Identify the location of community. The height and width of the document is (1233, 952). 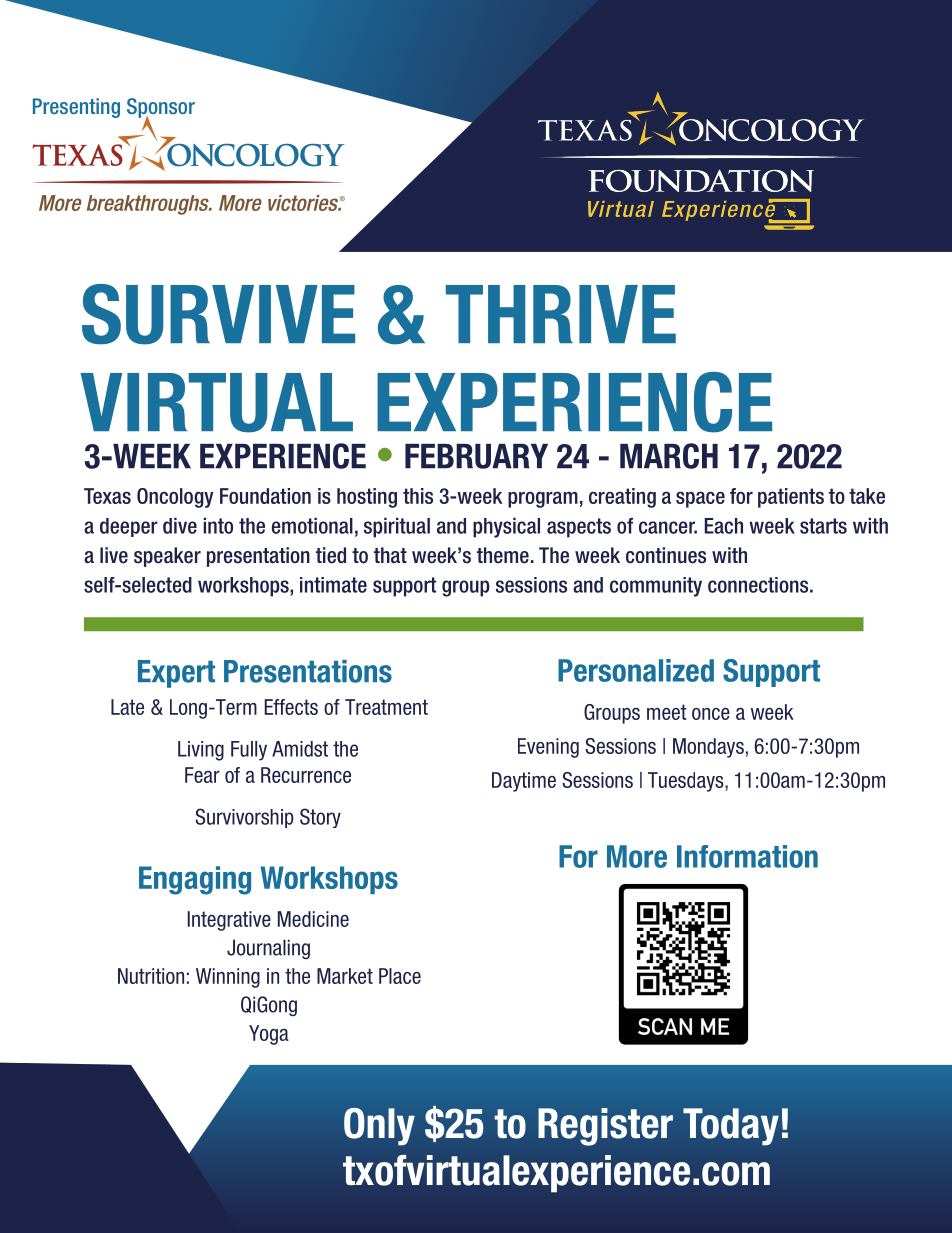
(656, 587).
